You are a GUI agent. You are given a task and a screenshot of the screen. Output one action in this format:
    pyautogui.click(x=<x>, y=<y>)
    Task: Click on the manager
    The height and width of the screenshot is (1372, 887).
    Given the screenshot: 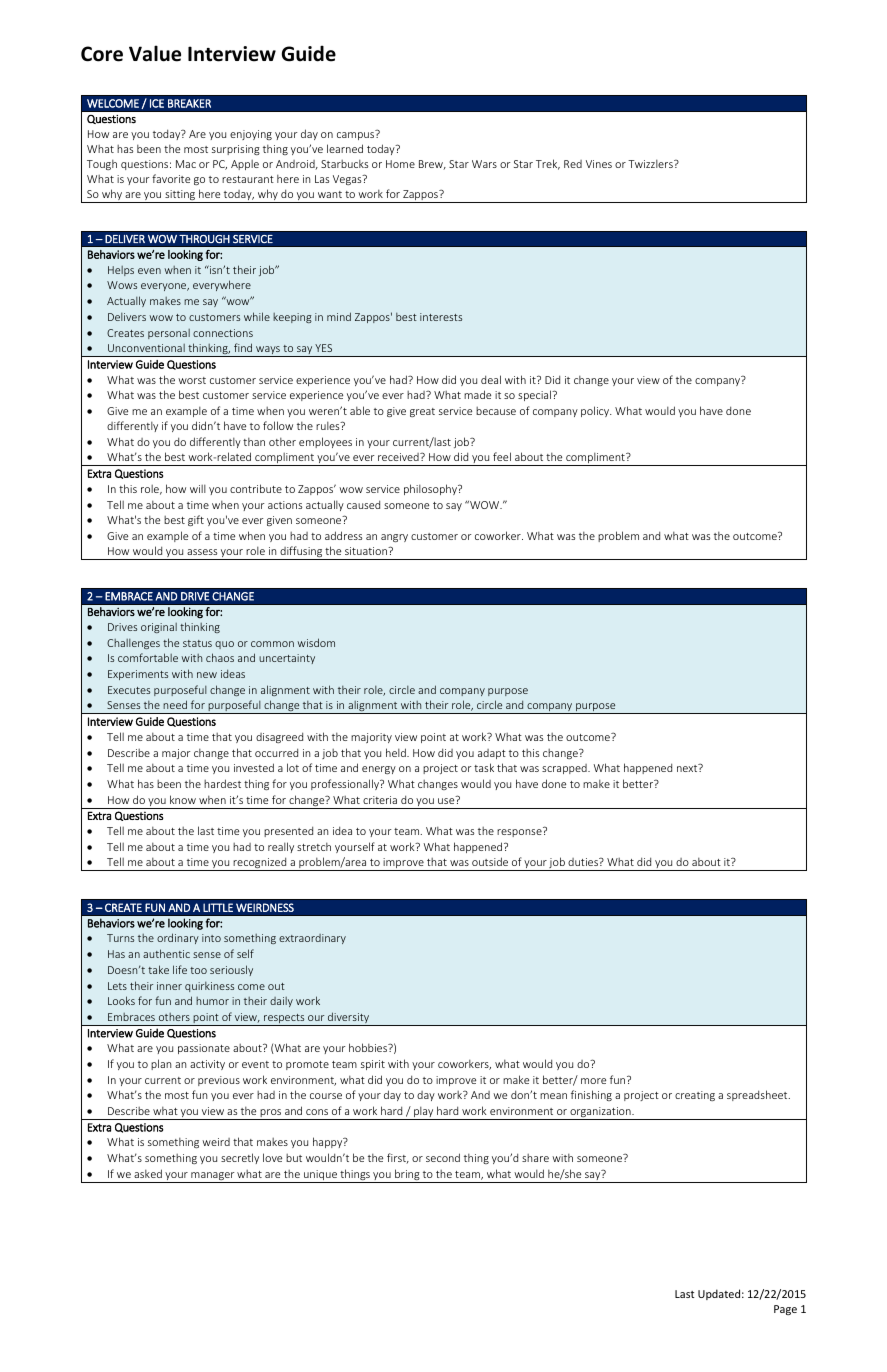 What is the action you would take?
    pyautogui.click(x=212, y=1177)
